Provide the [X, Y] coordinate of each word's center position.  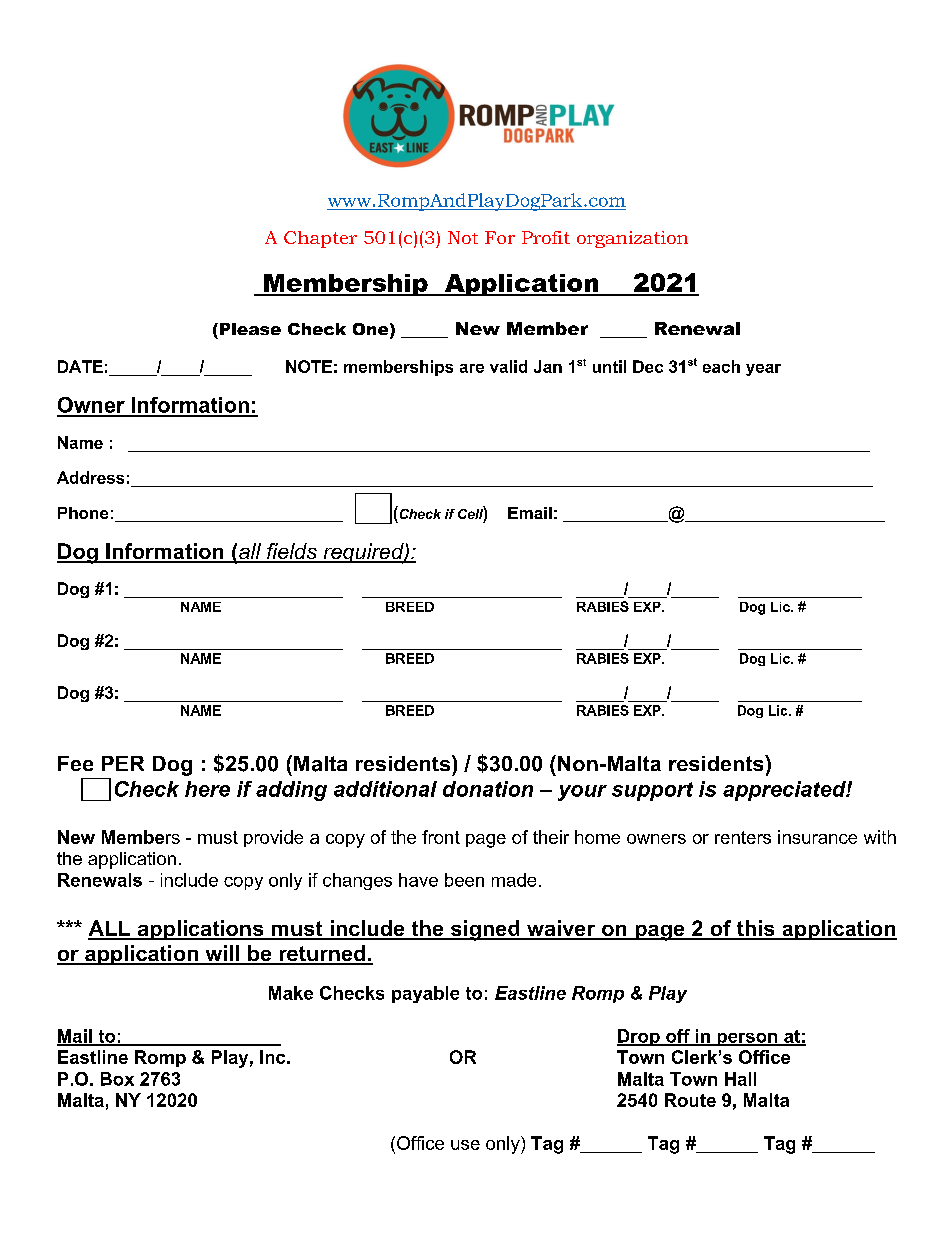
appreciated [785, 791]
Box [117, 1079]
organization [632, 239]
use [465, 1145]
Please [249, 329]
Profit [546, 237]
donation [488, 789]
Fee [75, 763]
